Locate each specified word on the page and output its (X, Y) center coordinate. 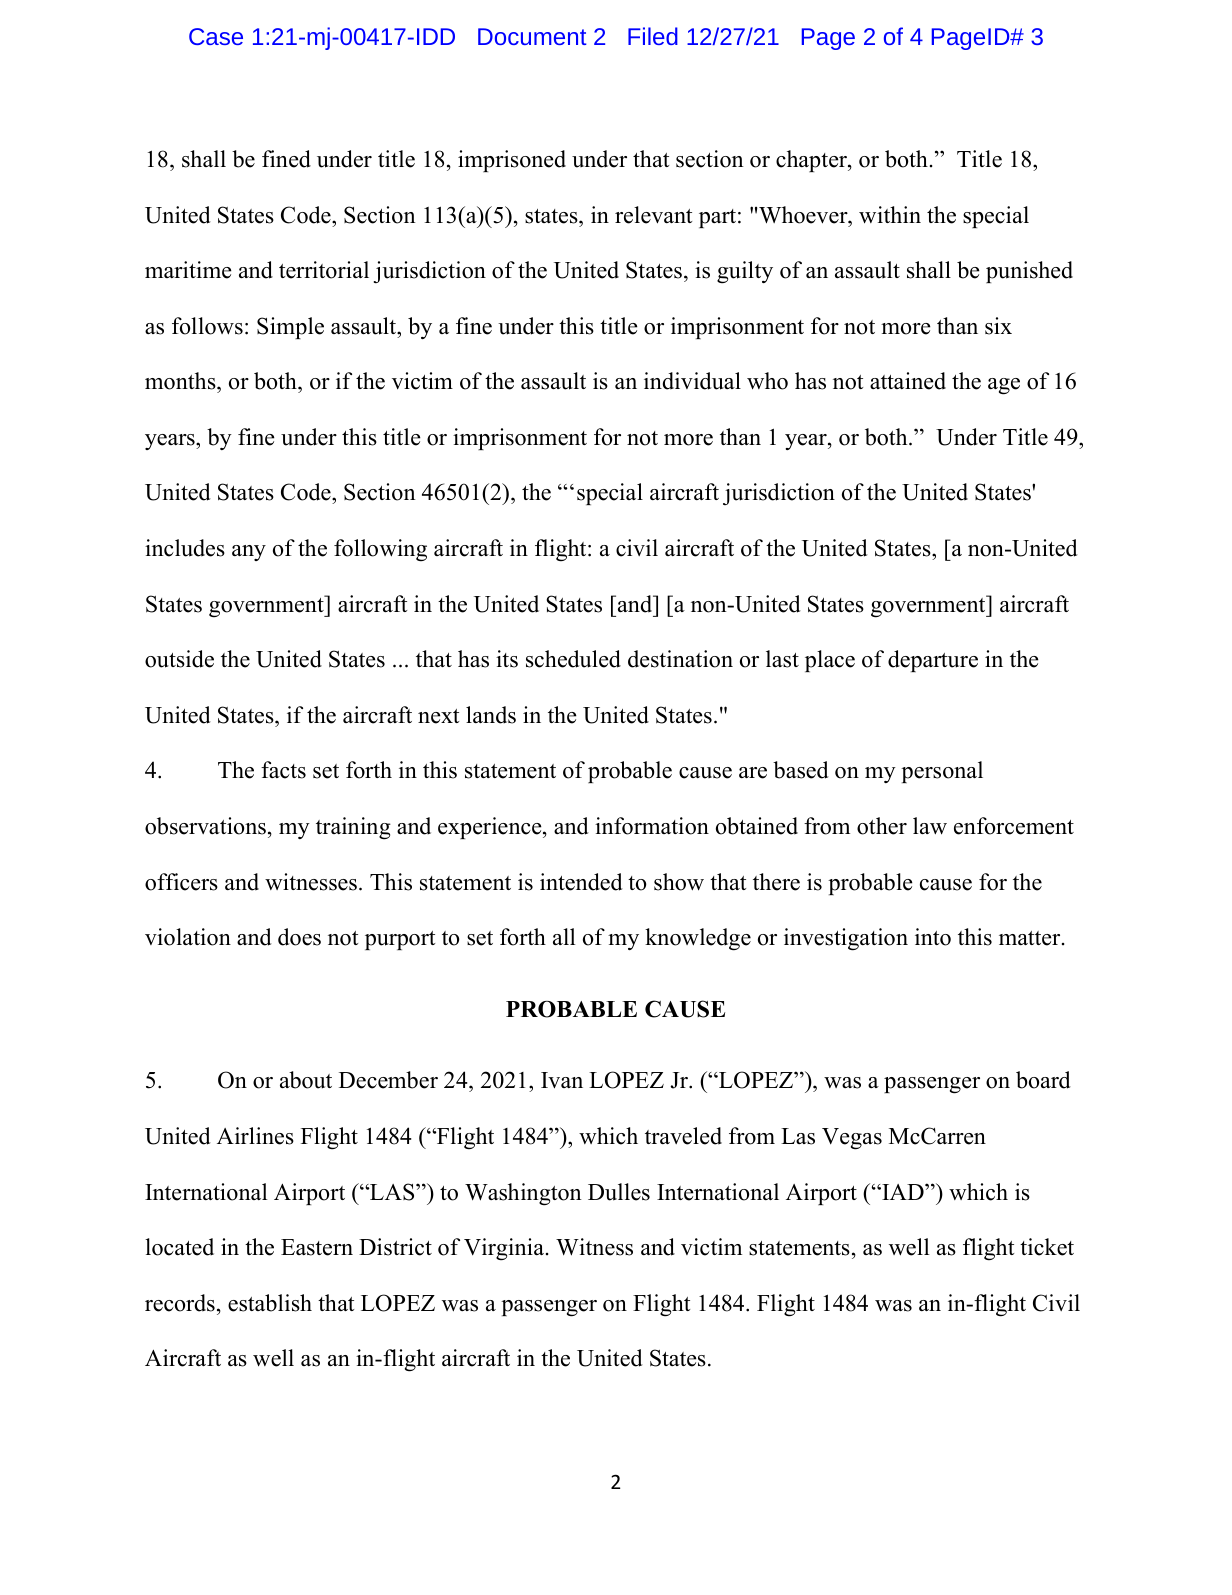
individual (692, 381)
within (890, 214)
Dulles (619, 1192)
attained (908, 381)
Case (216, 36)
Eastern (317, 1247)
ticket (1047, 1247)
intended (581, 882)
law (930, 826)
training (353, 828)
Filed (653, 36)
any (249, 553)
